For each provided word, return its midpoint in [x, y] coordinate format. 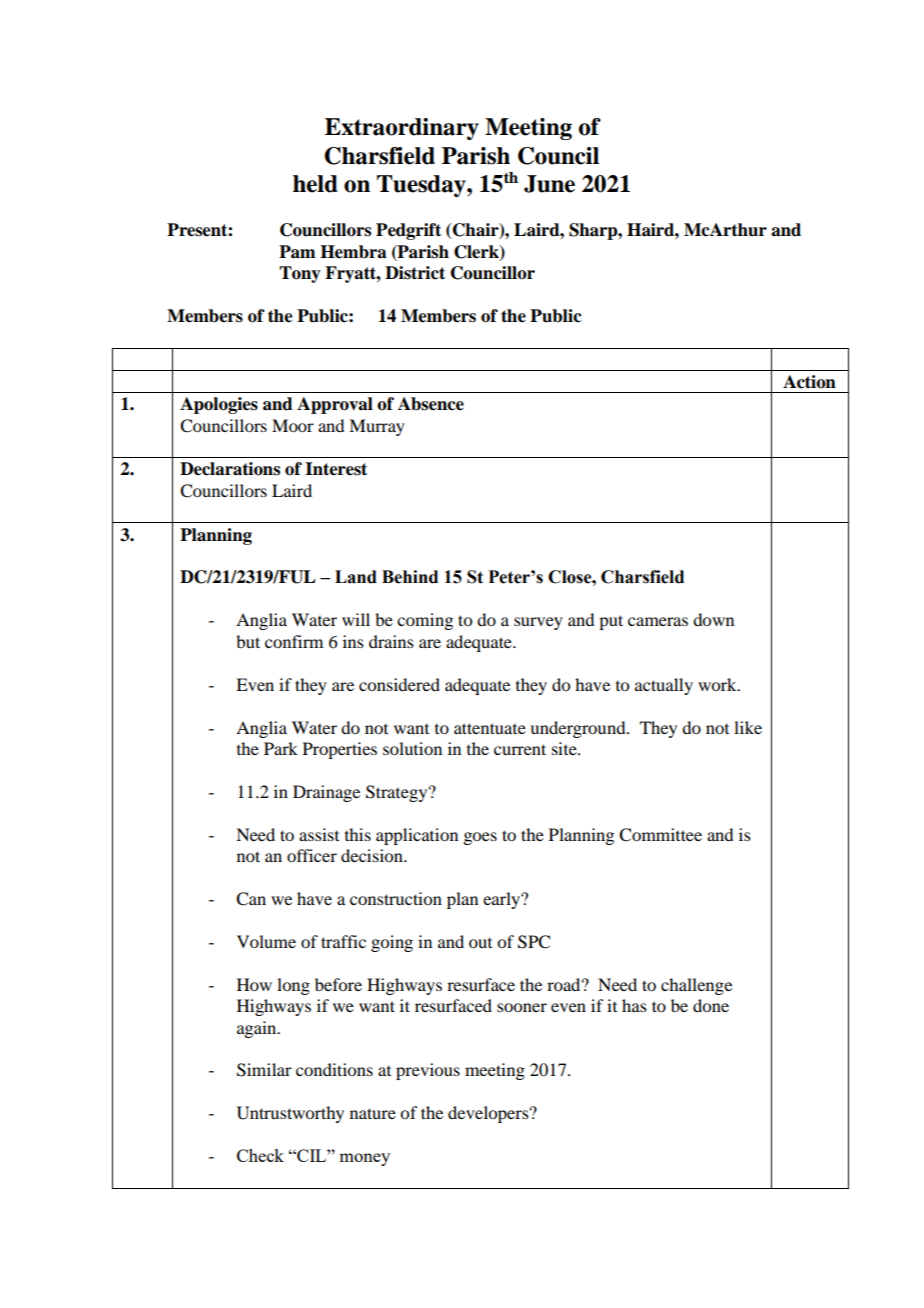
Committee [660, 835]
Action [809, 382]
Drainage [326, 793]
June [549, 184]
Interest [336, 469]
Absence [431, 404]
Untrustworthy [290, 1114]
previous [428, 1071]
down [713, 619]
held [315, 184]
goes [480, 838]
